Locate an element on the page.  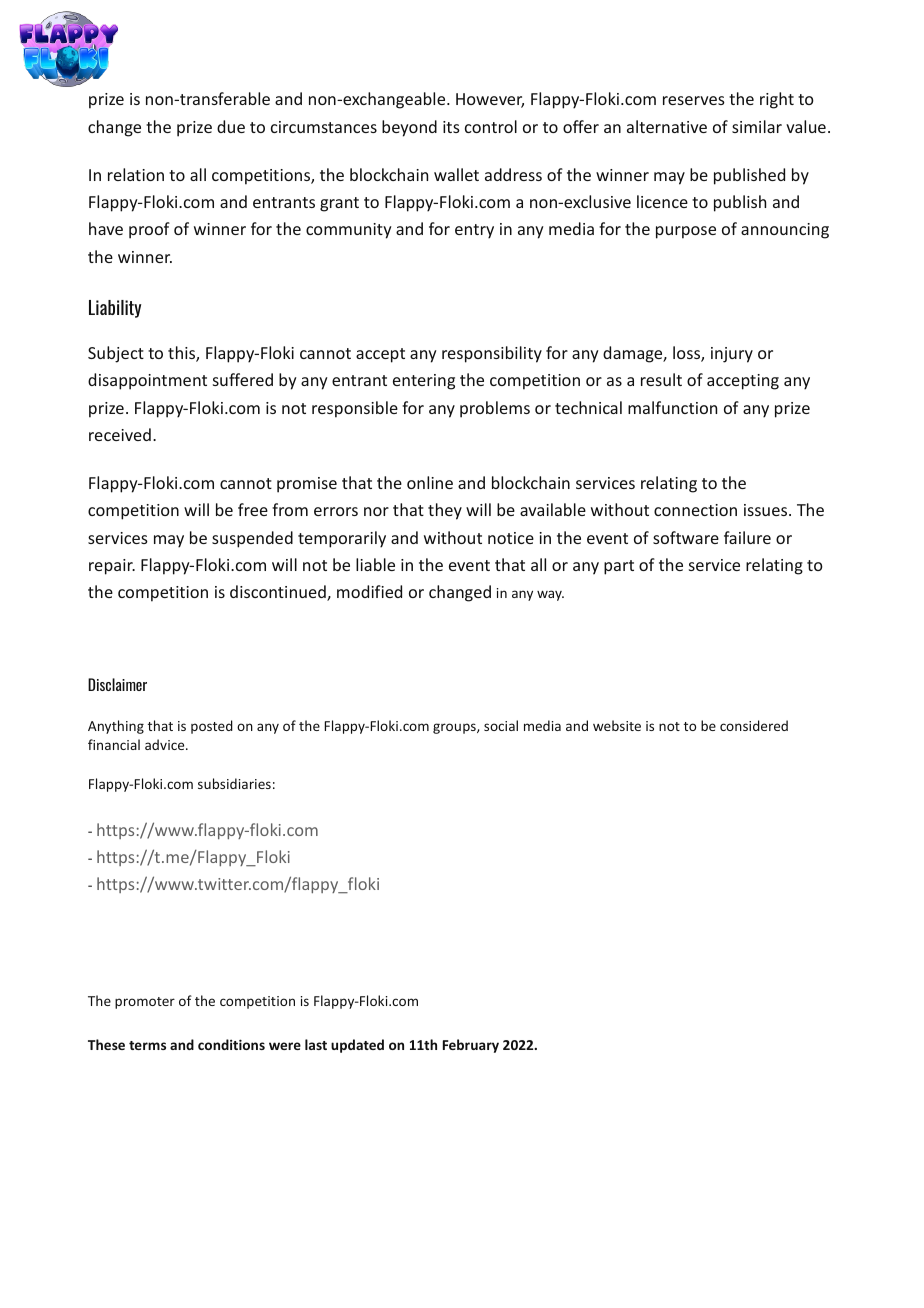
groups is located at coordinates (455, 728).
